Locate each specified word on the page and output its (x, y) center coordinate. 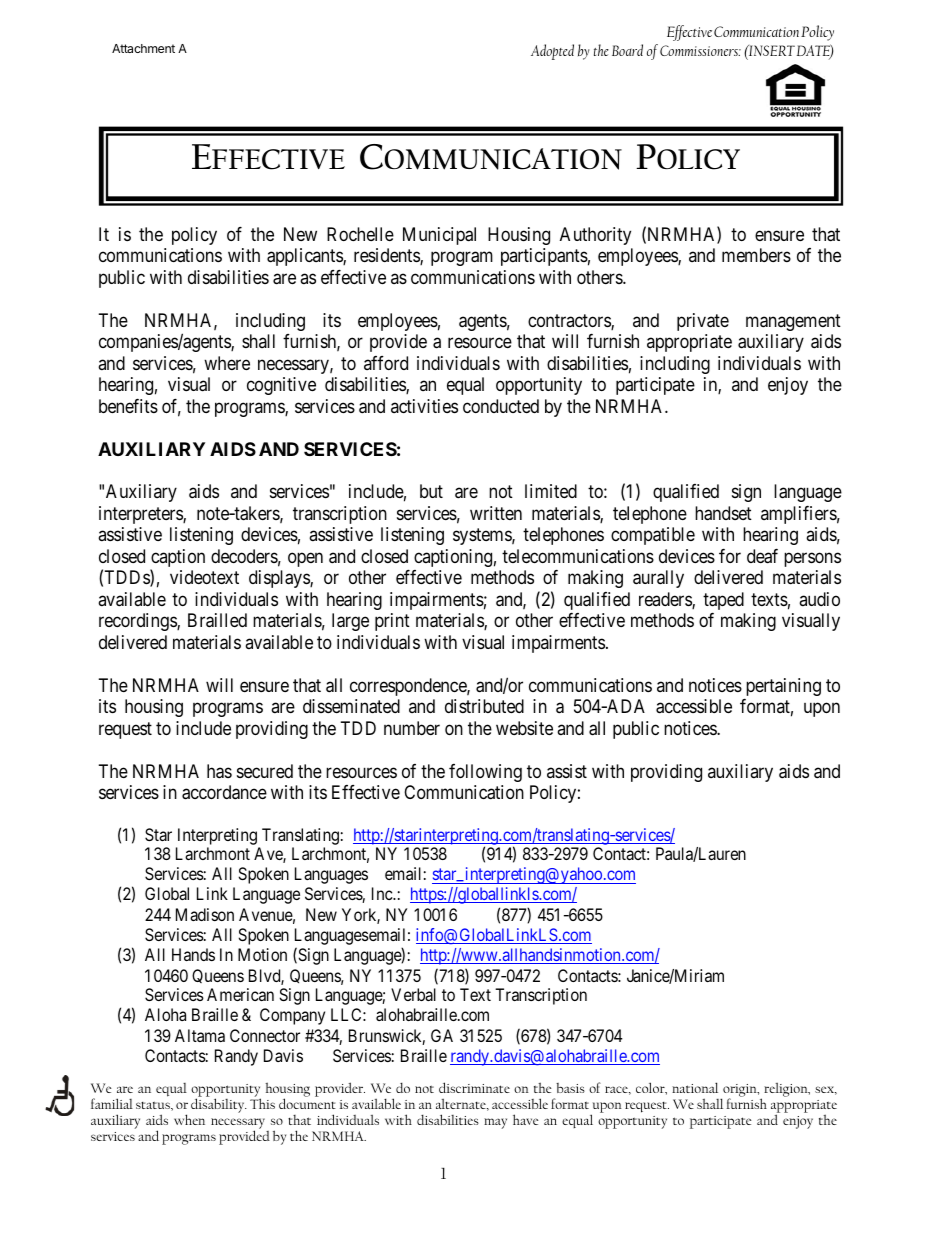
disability (219, 1104)
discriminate (474, 1087)
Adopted (552, 52)
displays (280, 579)
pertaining (783, 687)
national (695, 1087)
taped (723, 601)
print (392, 622)
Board (627, 50)
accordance (224, 792)
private (703, 322)
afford (386, 363)
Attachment (143, 48)
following (485, 773)
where (227, 363)
